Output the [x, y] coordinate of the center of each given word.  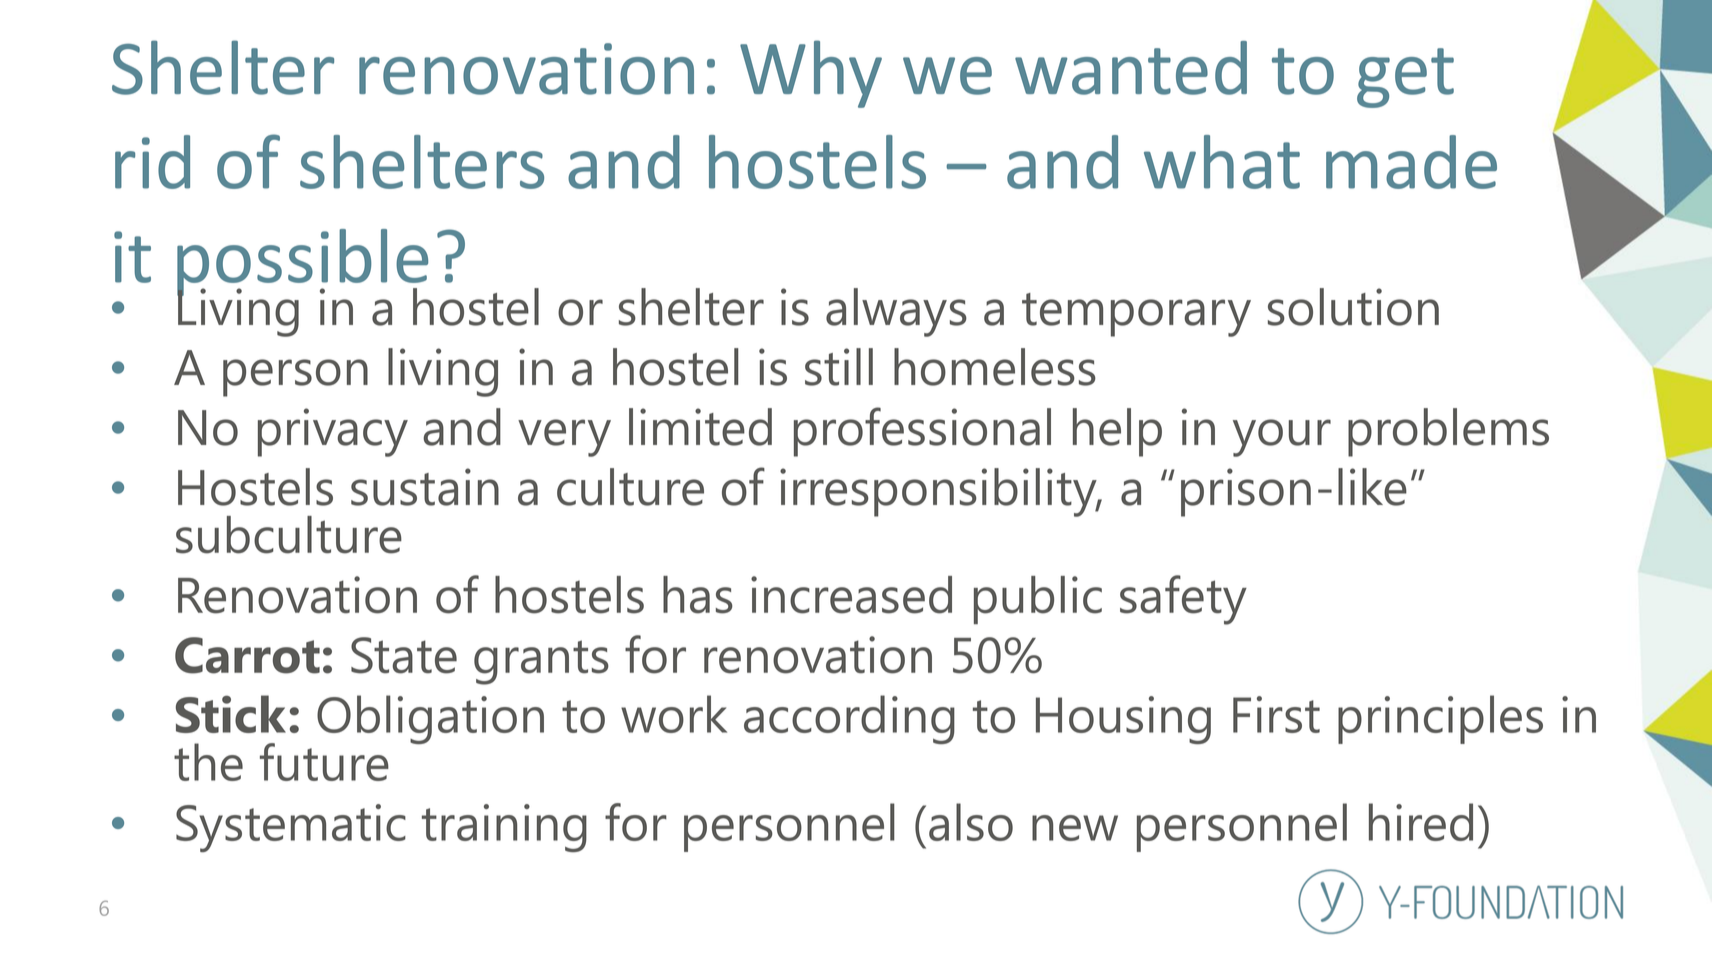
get [1405, 78]
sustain [425, 487]
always [896, 312]
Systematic [291, 828]
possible [302, 264]
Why [811, 74]
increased [851, 595]
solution [1353, 307]
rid [152, 162]
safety [1183, 600]
